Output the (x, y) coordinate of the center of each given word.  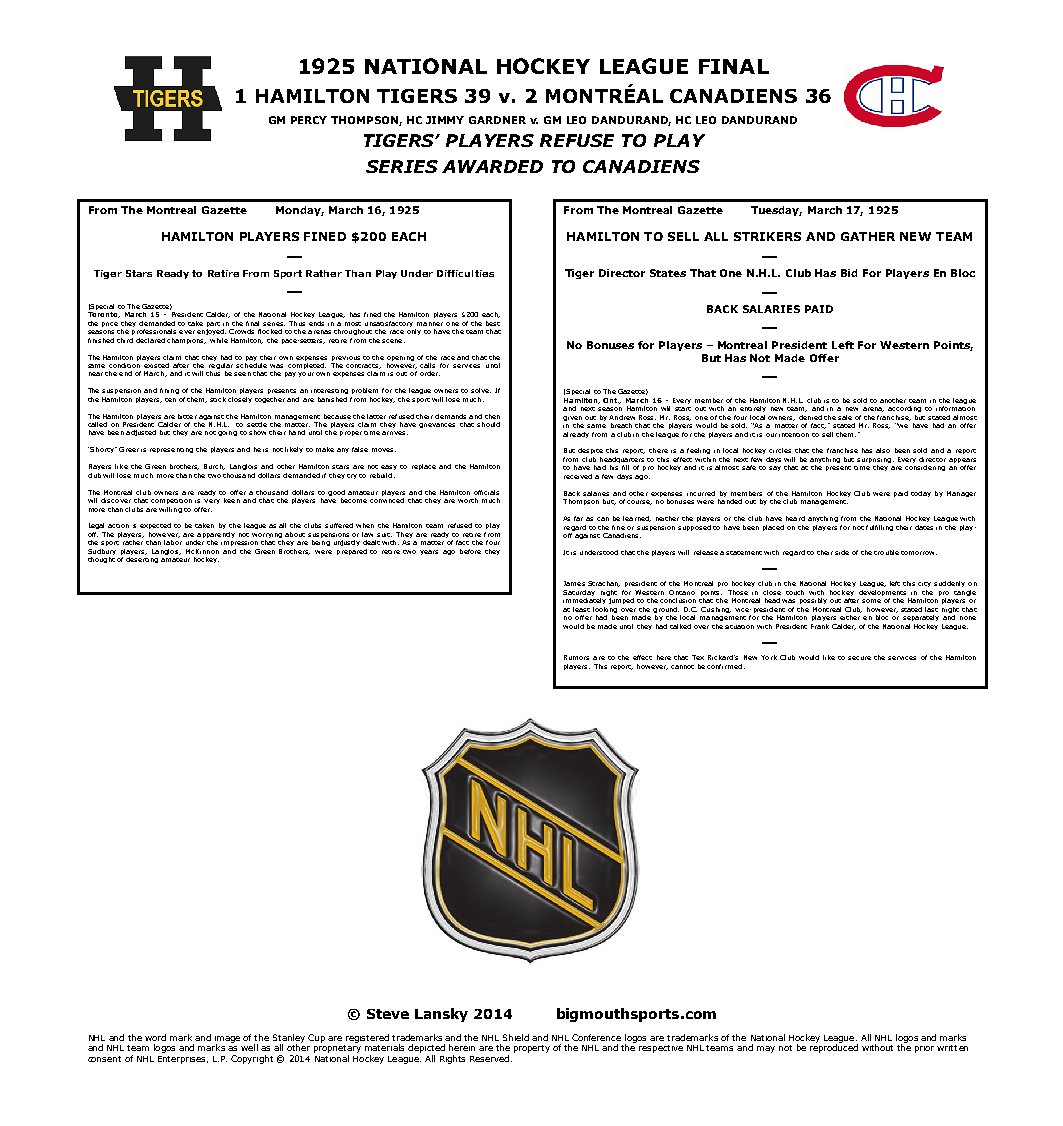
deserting (142, 560)
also (883, 450)
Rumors (576, 657)
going (227, 433)
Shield (516, 1037)
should (488, 424)
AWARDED (492, 166)
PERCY (309, 120)
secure (859, 658)
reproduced (834, 1047)
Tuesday (776, 211)
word (155, 1037)
